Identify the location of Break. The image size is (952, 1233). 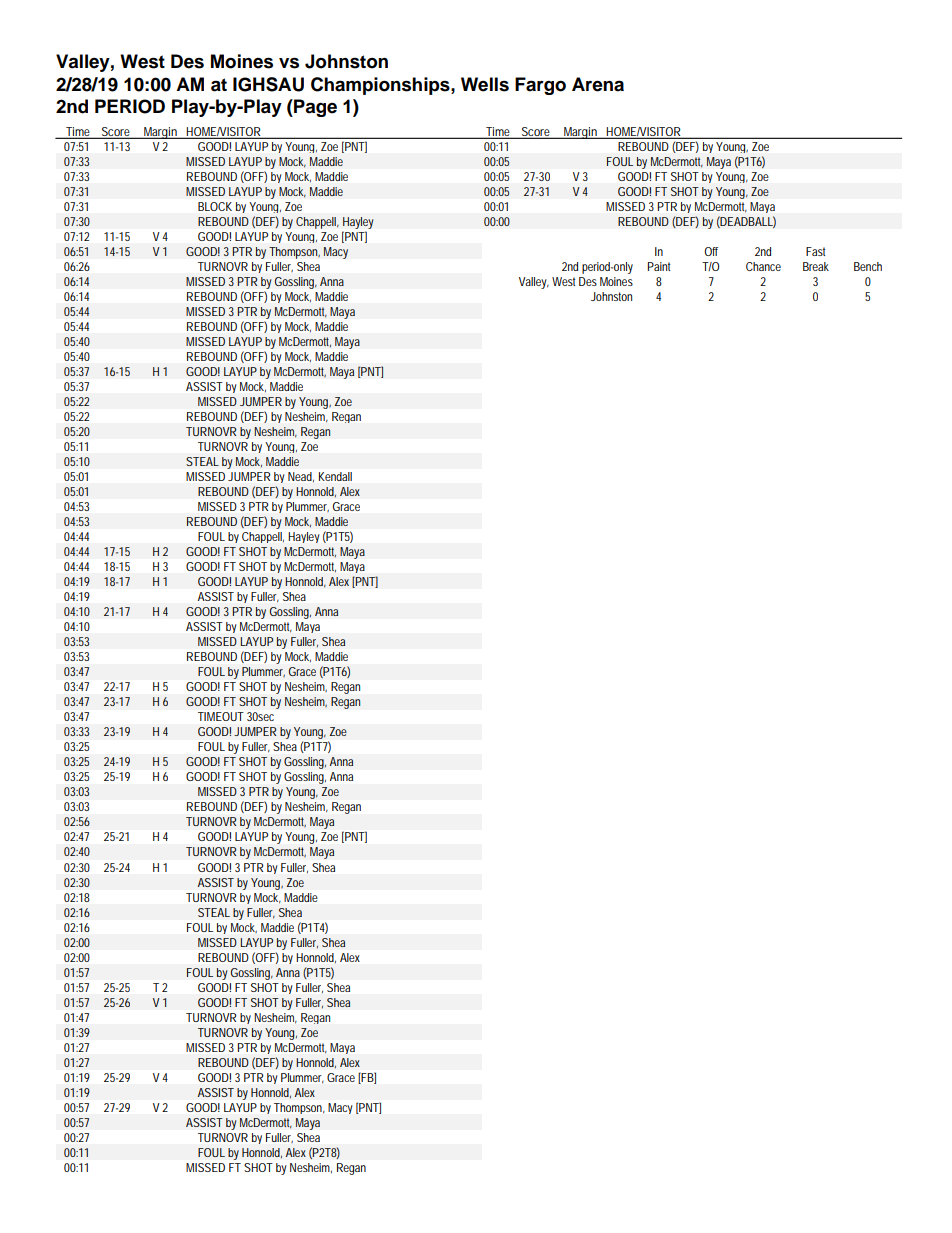
(816, 266).
